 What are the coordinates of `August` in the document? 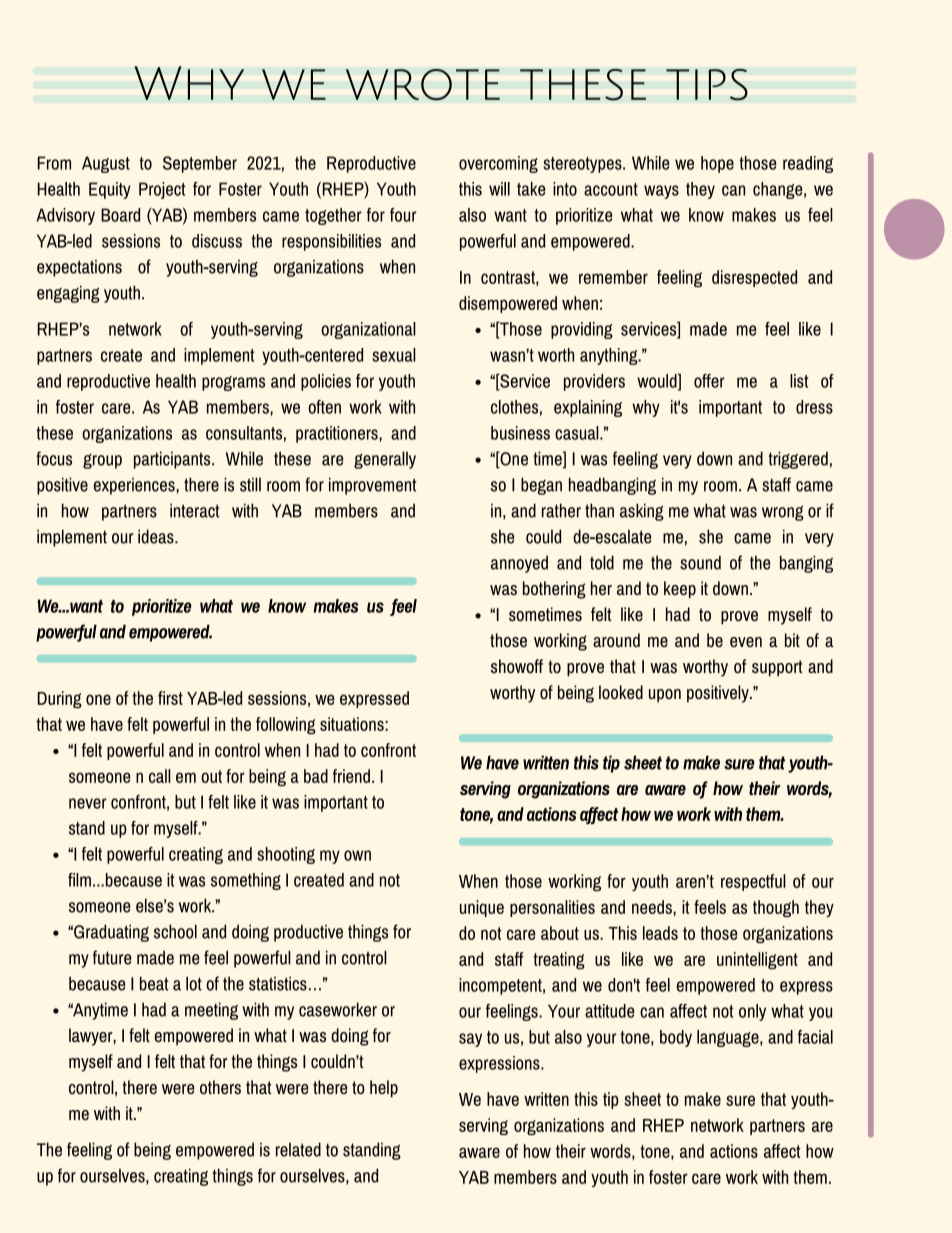 It's located at (106, 164).
